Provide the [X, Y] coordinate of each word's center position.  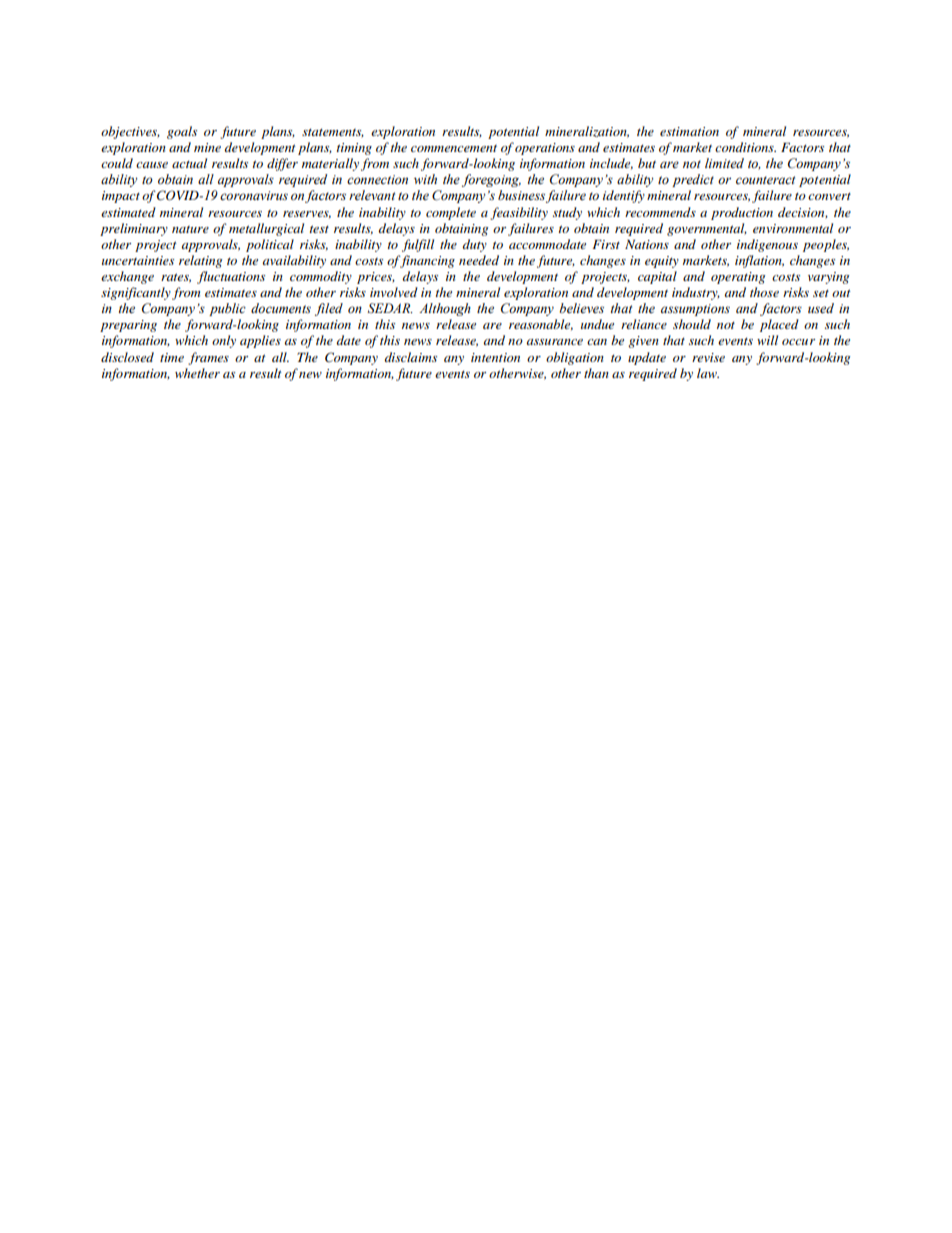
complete [451, 213]
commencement [454, 148]
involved [394, 292]
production [742, 213]
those [764, 292]
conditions [745, 147]
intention [495, 357]
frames [208, 358]
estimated [128, 212]
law [708, 373]
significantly [136, 293]
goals [182, 132]
